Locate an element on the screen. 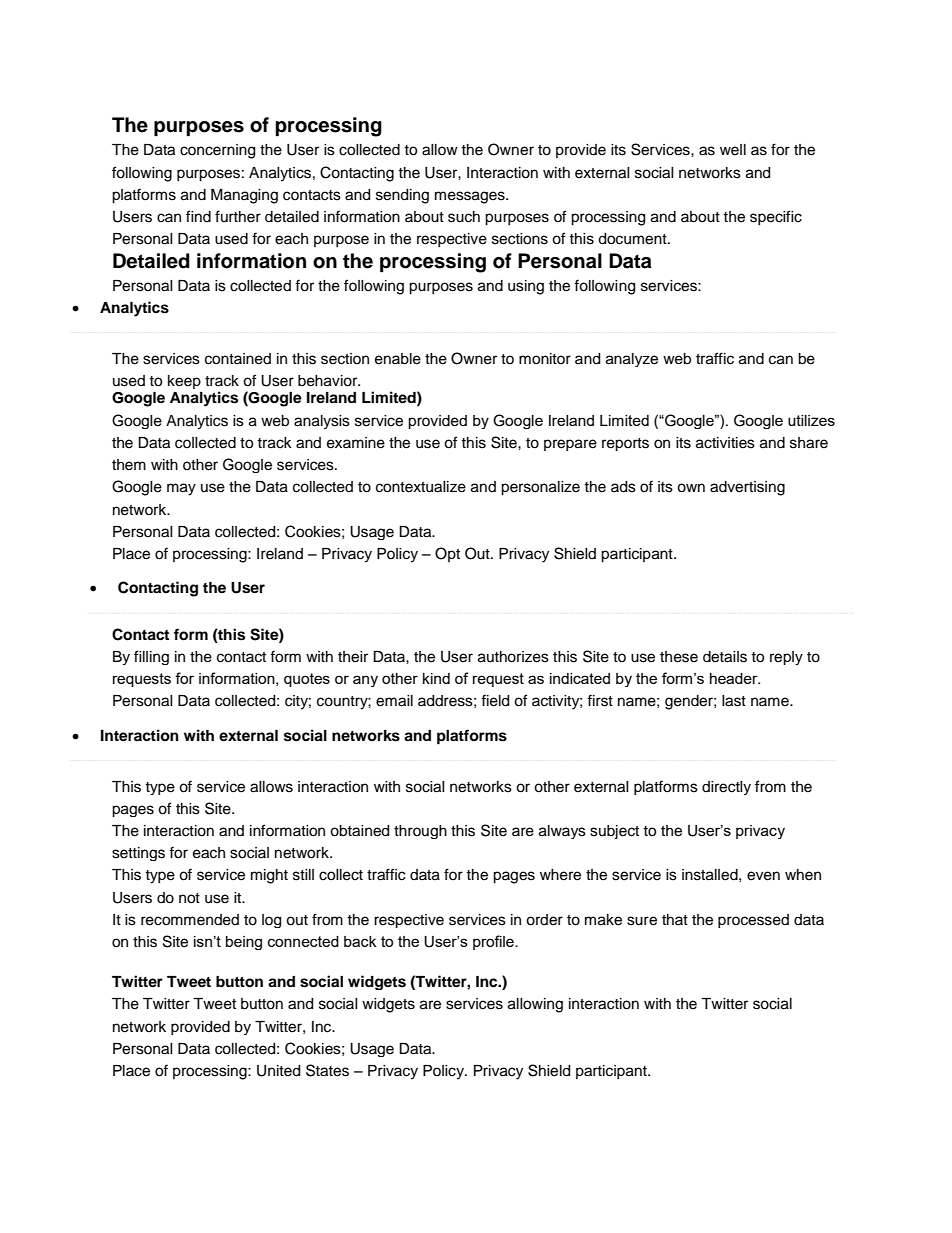 Image resolution: width=952 pixels, height=1233 pixels. concerning is located at coordinates (217, 151).
